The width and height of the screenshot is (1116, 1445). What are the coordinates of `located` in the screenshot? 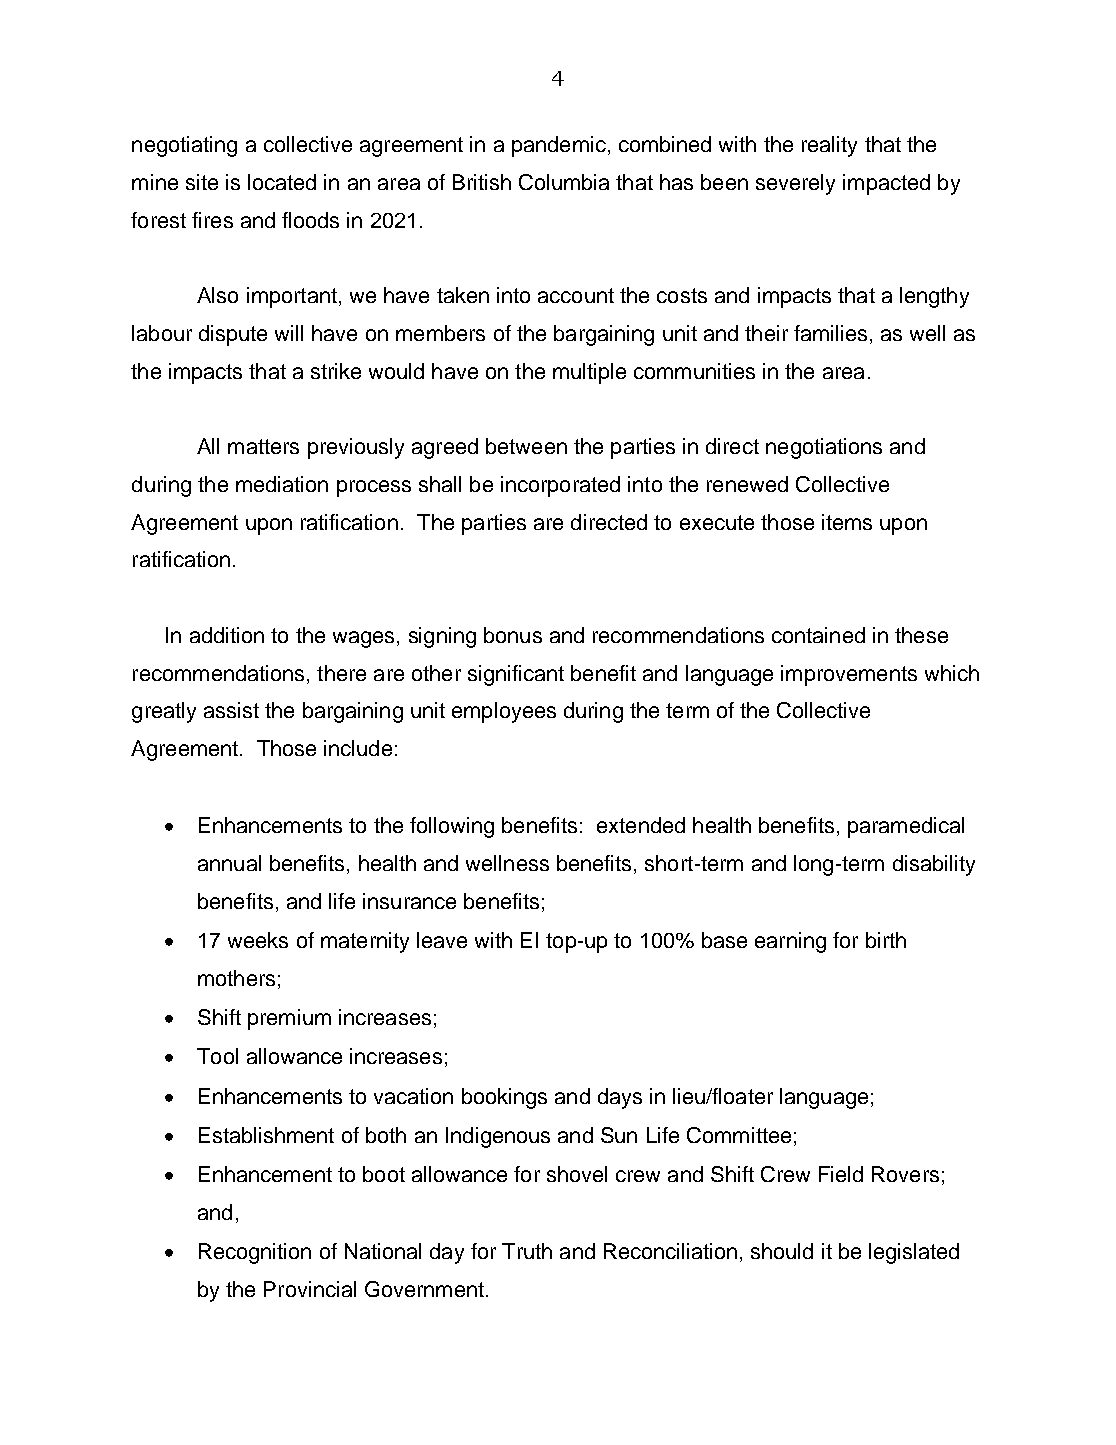 It's located at (282, 182).
